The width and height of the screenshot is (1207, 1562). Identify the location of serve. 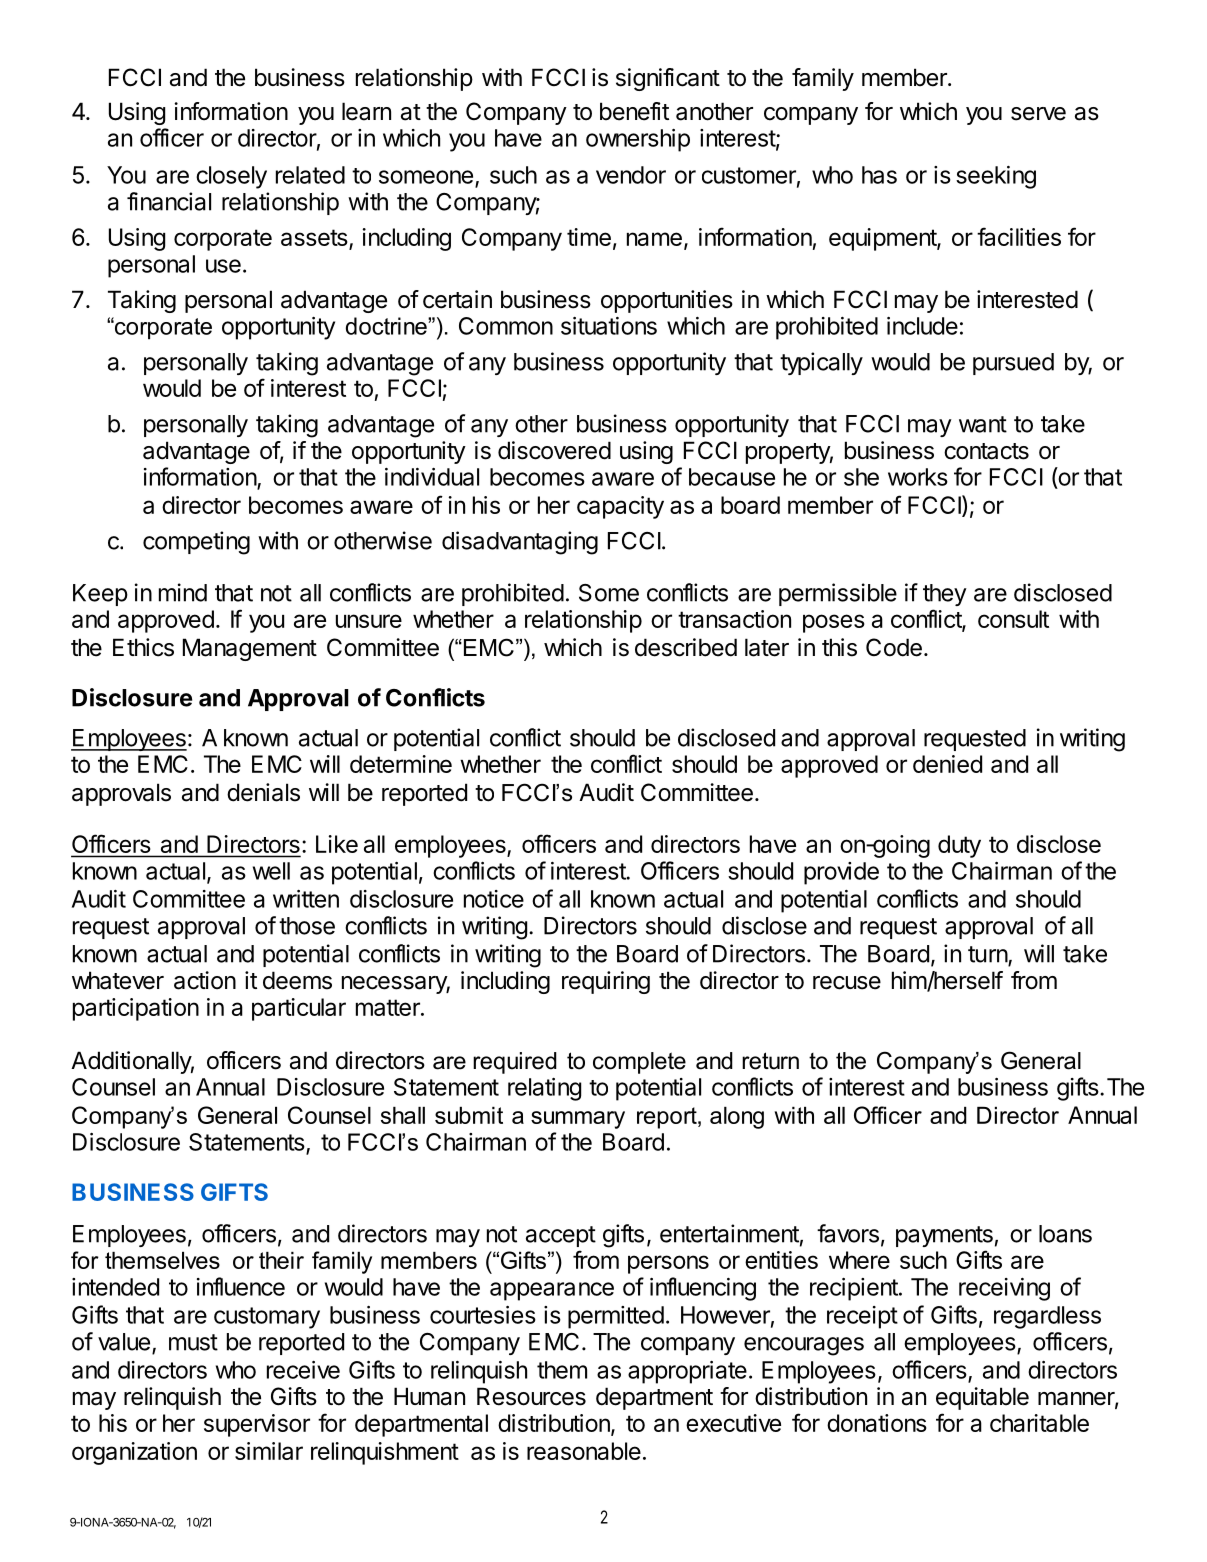
(1038, 114).
